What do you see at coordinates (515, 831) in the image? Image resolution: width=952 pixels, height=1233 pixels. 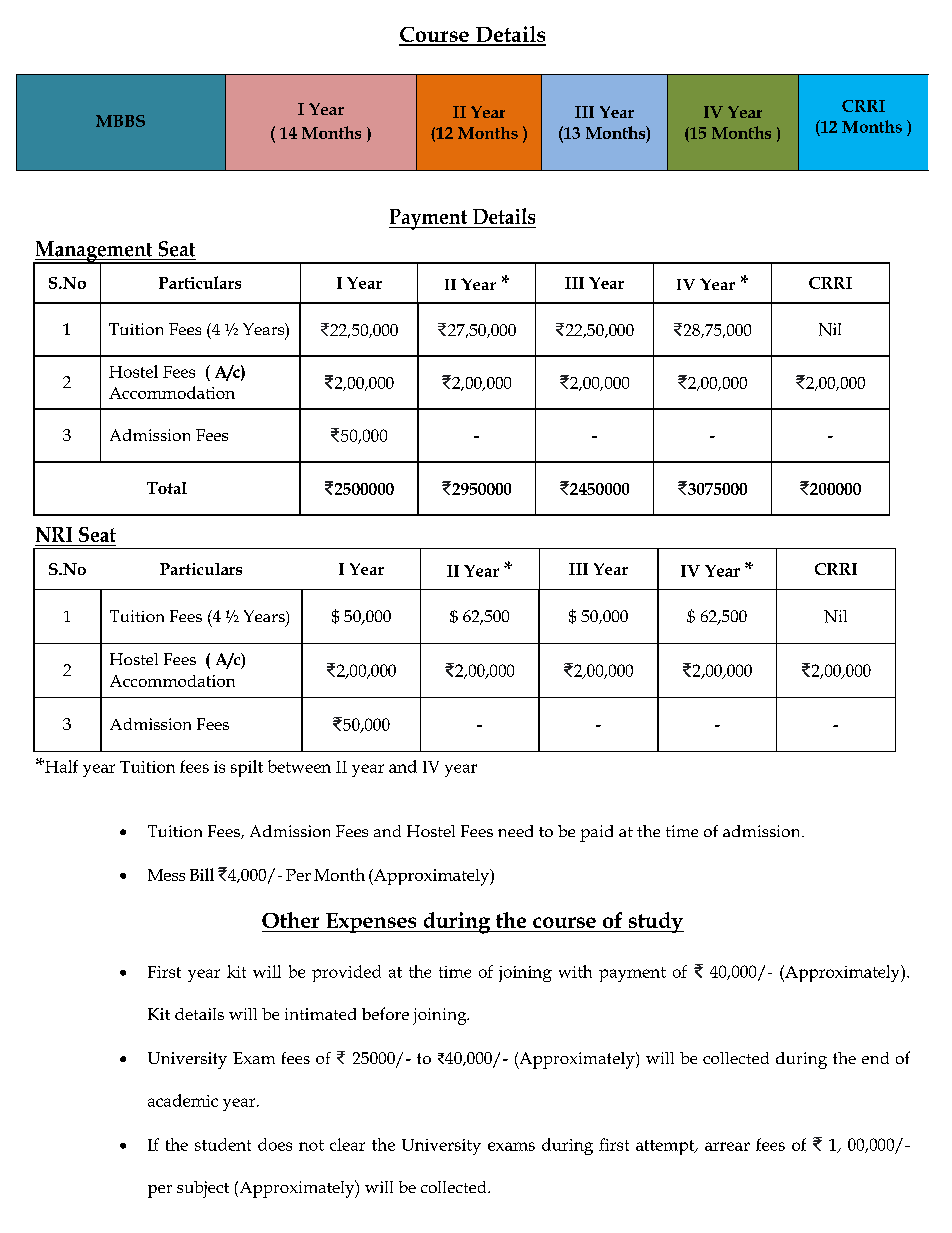 I see `need` at bounding box center [515, 831].
